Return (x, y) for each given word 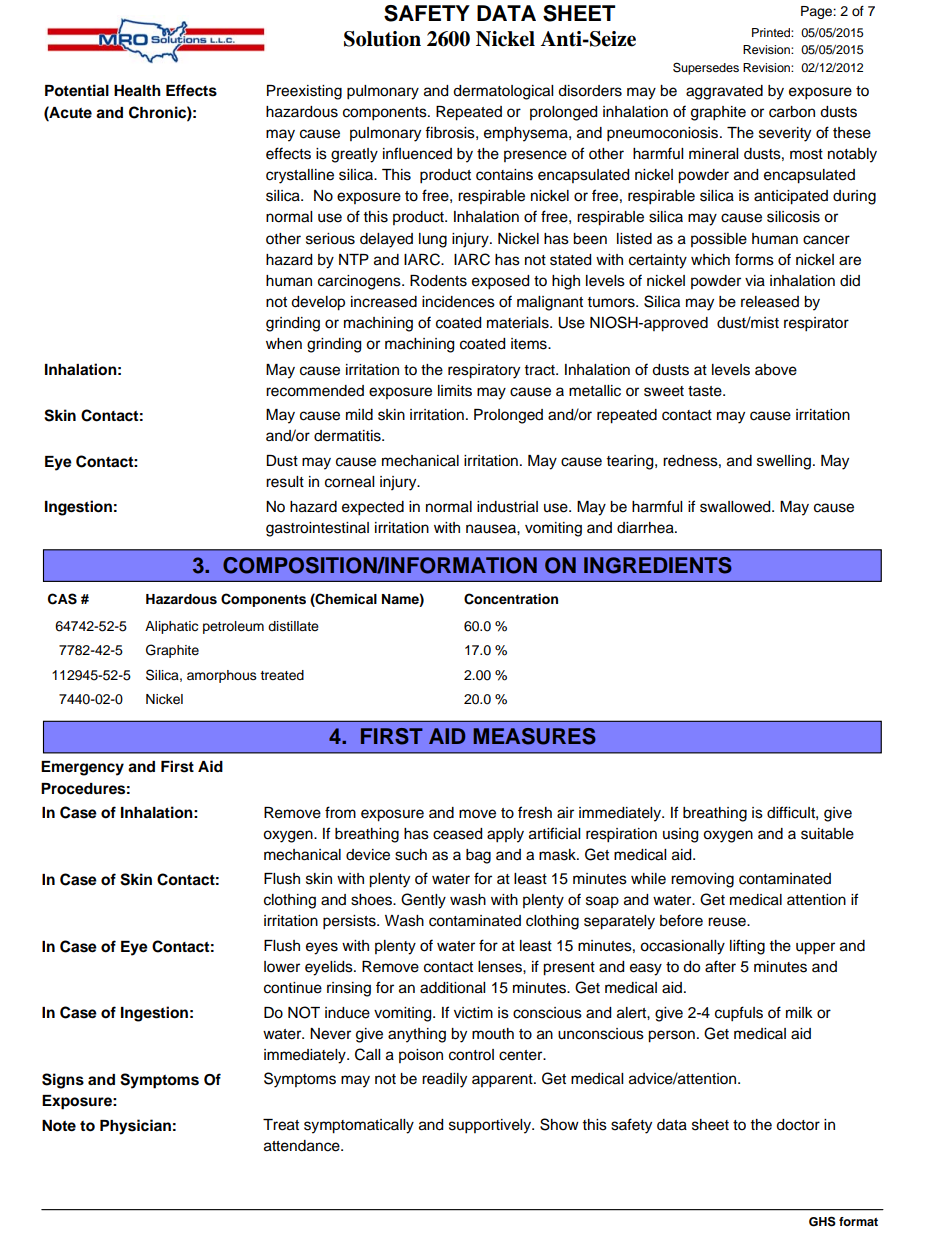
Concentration (511, 599)
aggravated (724, 92)
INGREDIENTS (658, 565)
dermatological (503, 92)
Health (137, 91)
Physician (135, 1127)
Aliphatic (171, 627)
